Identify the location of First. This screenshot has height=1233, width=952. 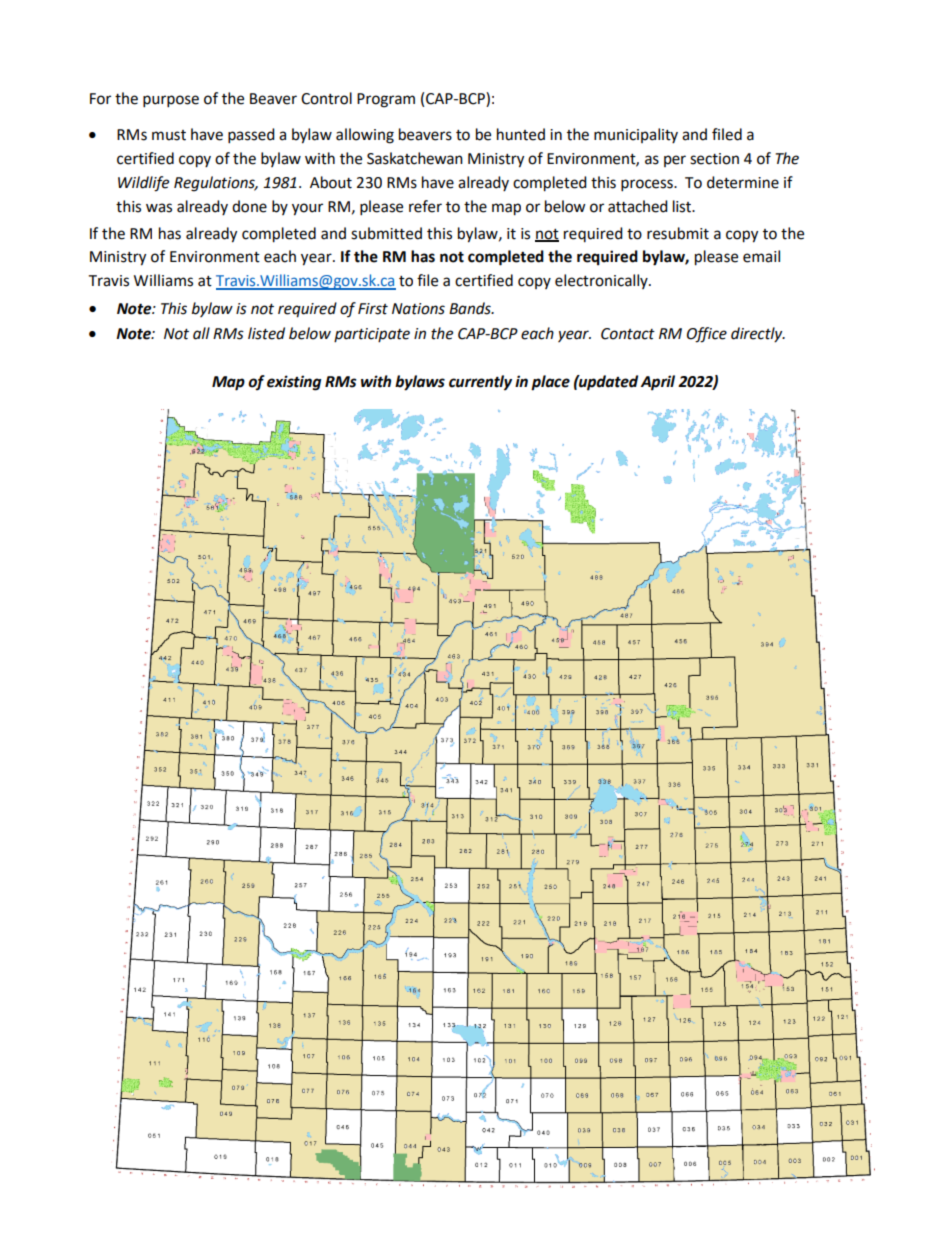
(373, 309).
